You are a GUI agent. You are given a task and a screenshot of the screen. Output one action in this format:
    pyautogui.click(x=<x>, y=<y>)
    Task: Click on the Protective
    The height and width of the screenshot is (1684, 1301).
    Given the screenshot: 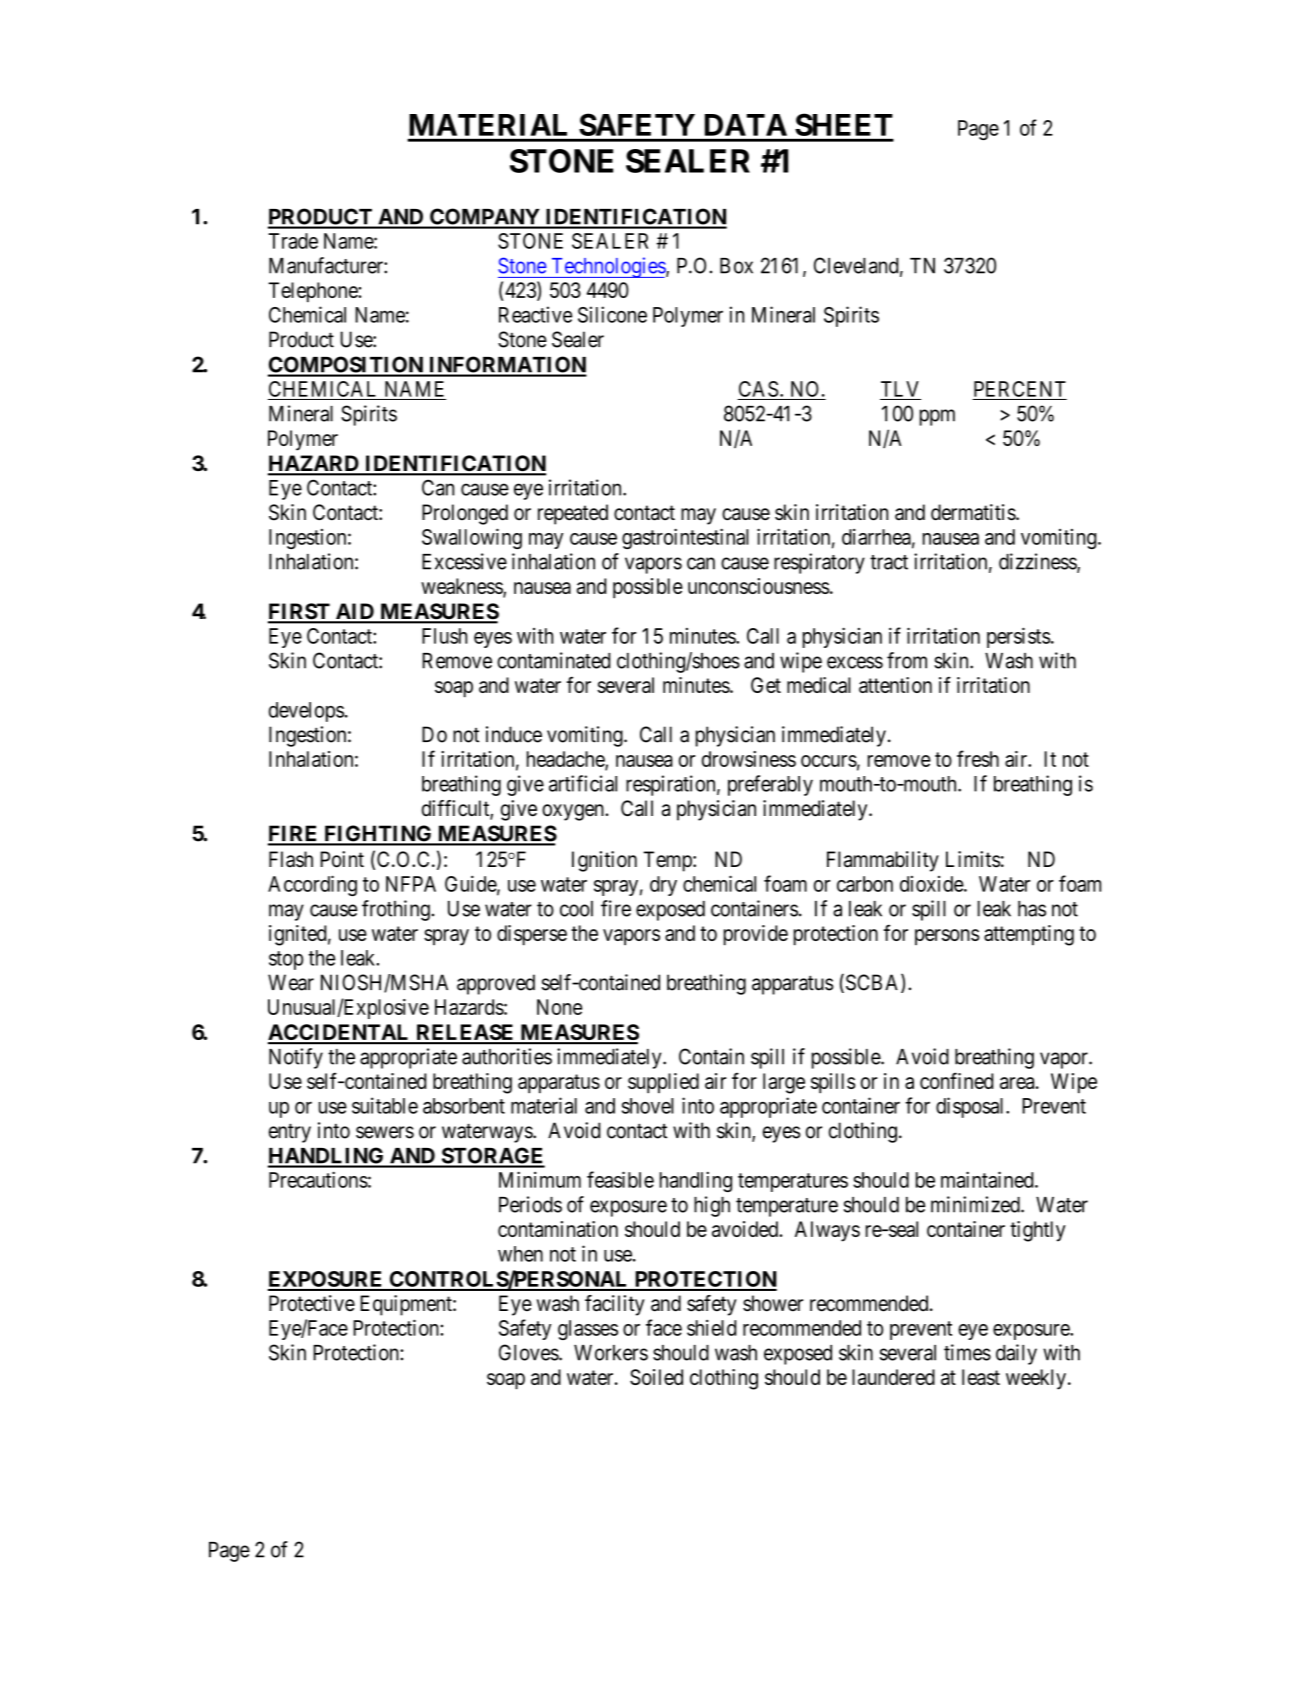 What is the action you would take?
    pyautogui.click(x=312, y=1303)
